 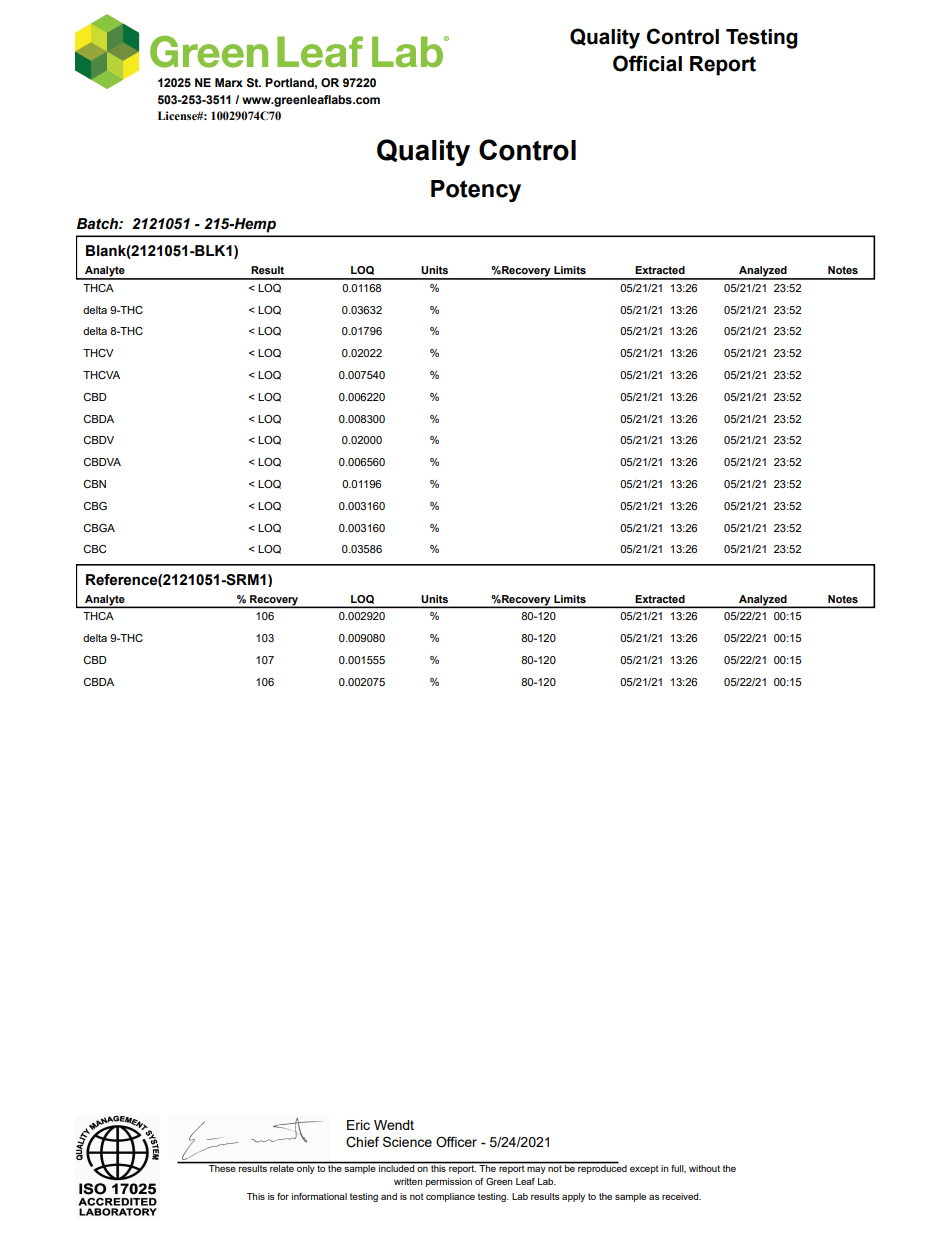 I want to click on CBGA, so click(x=99, y=528).
